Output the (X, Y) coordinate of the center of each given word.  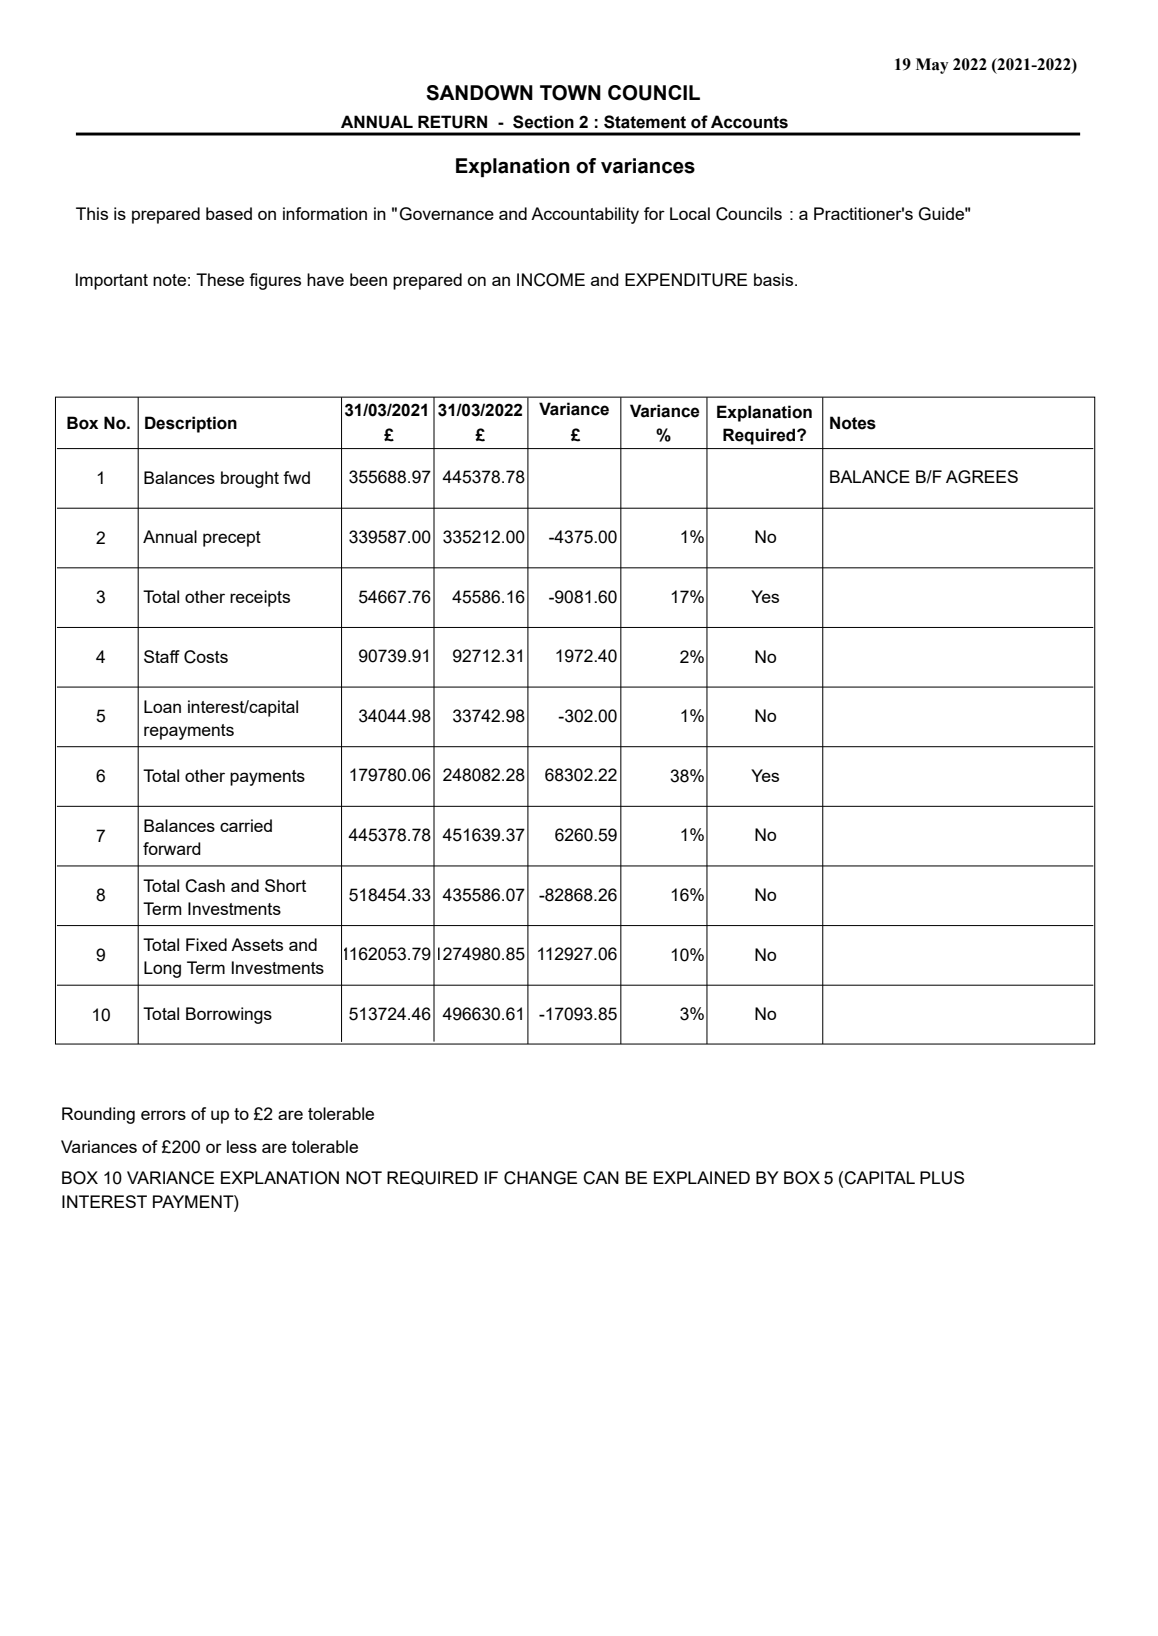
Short (285, 885)
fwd (296, 477)
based (229, 213)
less (242, 1146)
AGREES (982, 477)
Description (191, 424)
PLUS (942, 1178)
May (932, 66)
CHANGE (540, 1178)
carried (246, 825)
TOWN (570, 93)
